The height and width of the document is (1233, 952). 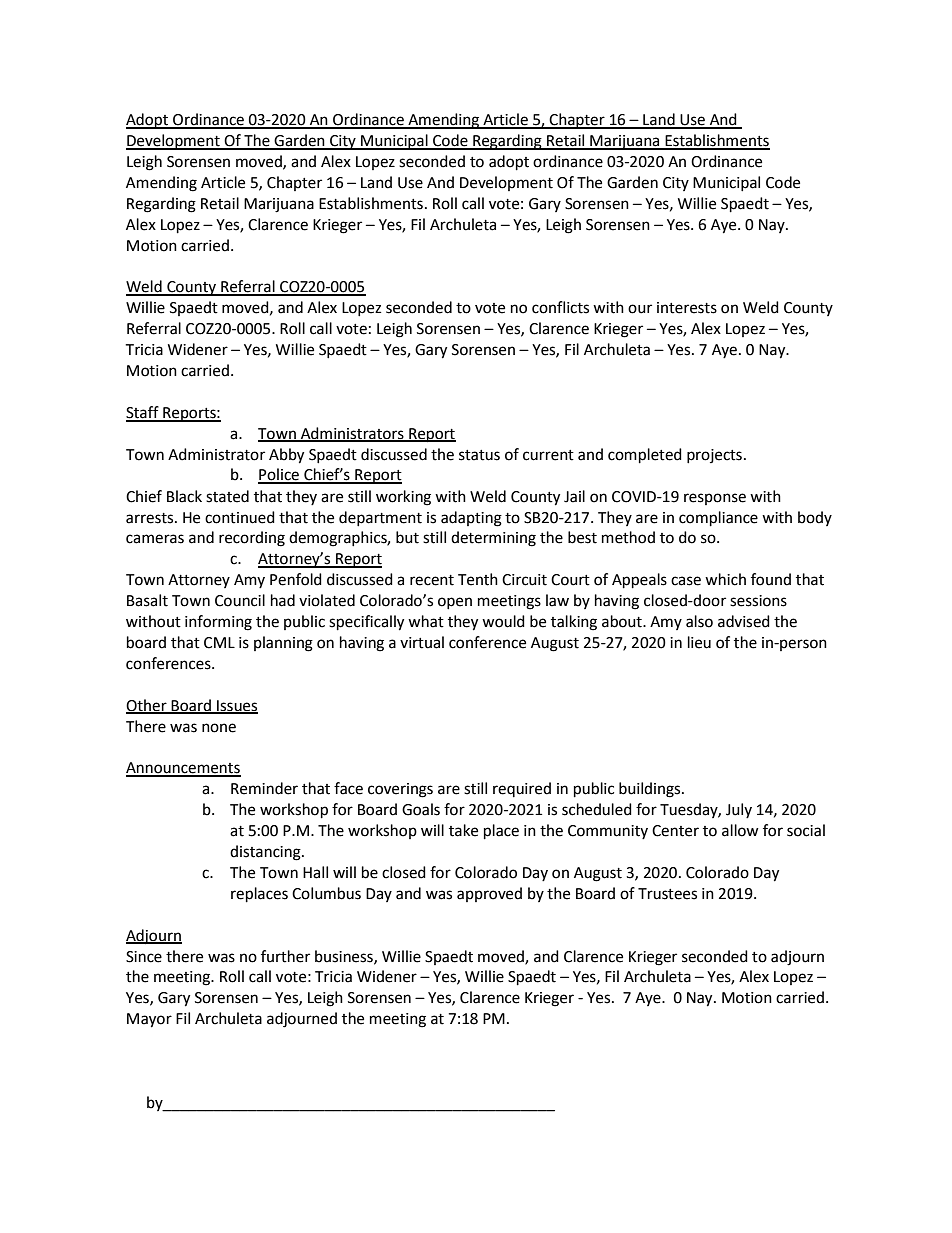 I want to click on interests, so click(x=687, y=308).
